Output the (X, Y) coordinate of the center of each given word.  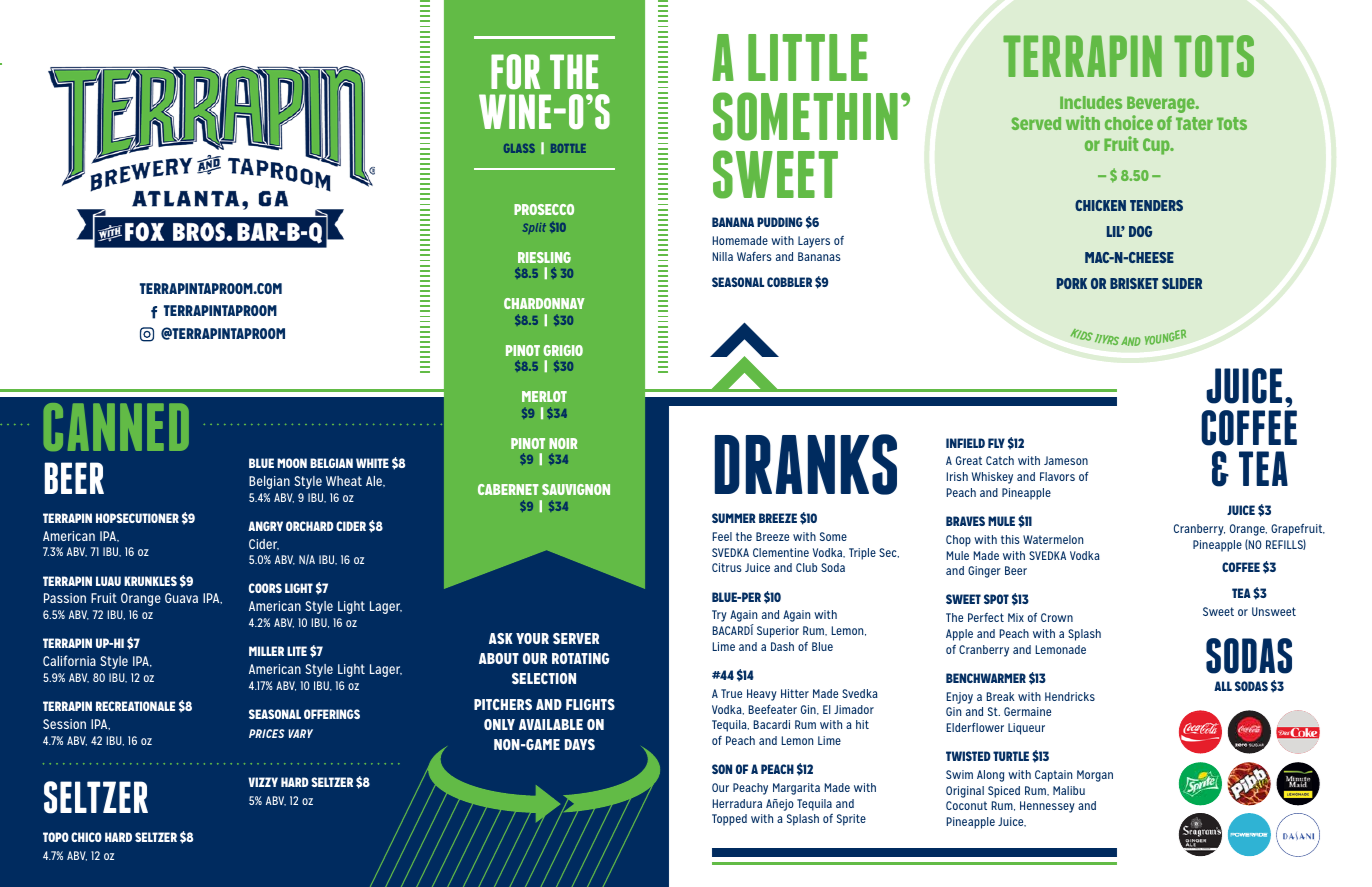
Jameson (1066, 460)
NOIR (563, 443)
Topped (729, 820)
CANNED (116, 427)
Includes (1091, 102)
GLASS (519, 148)
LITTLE (808, 57)
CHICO (86, 837)
